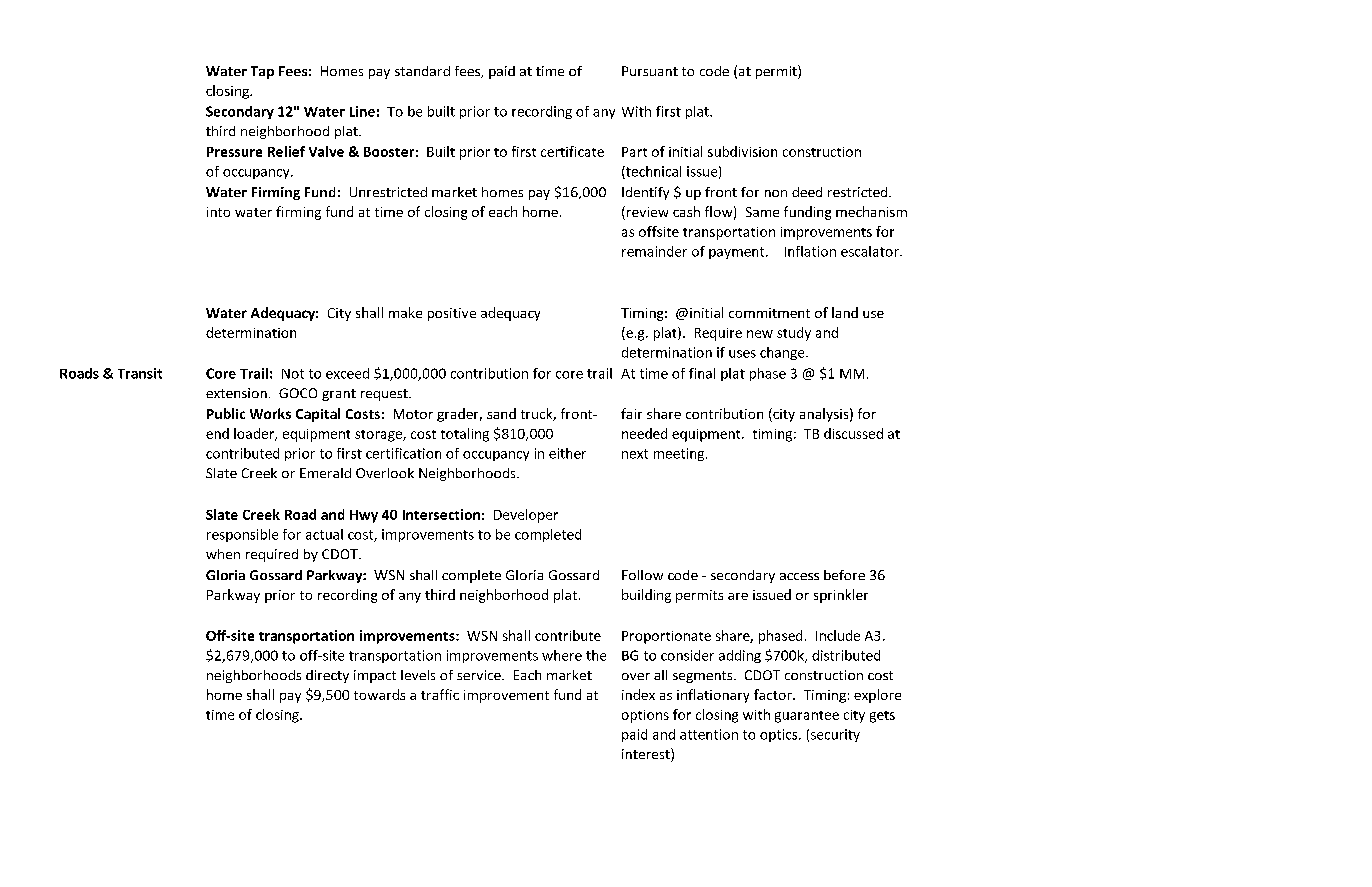 Image resolution: width=1372 pixels, height=887 pixels. I want to click on Tap, so click(262, 72).
